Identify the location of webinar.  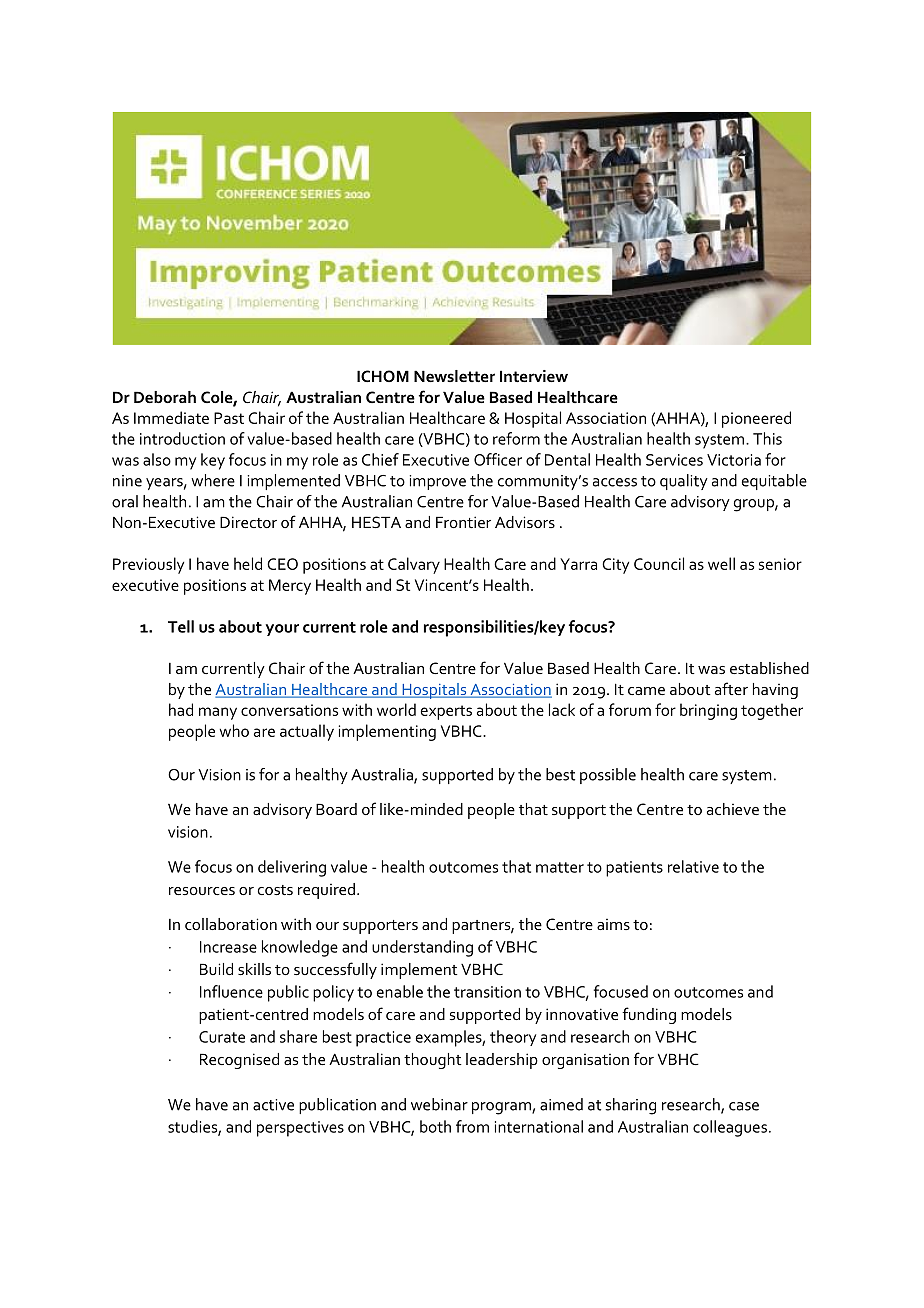
(439, 1104).
